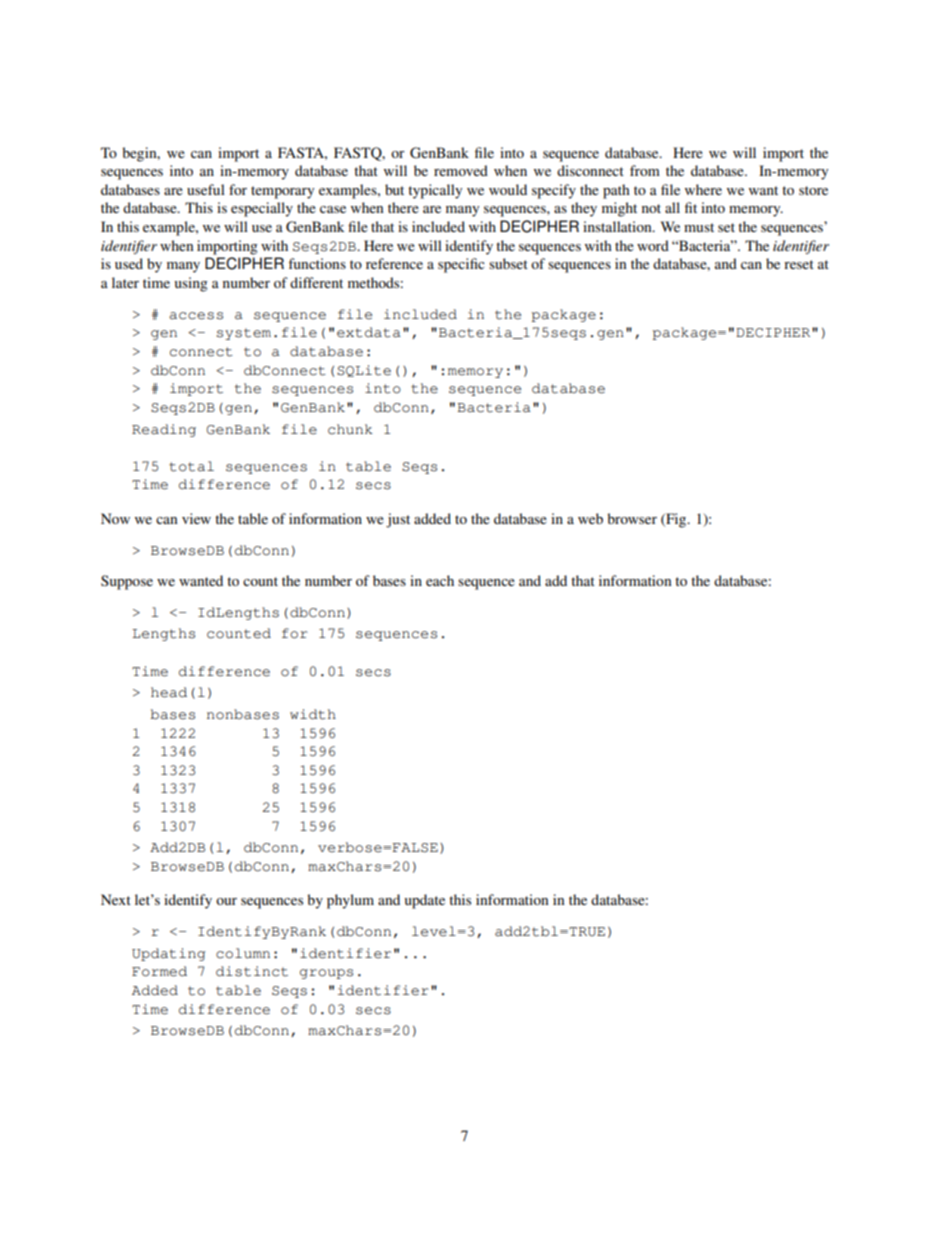 This screenshot has width=952, height=1233. What do you see at coordinates (440, 580) in the screenshot?
I see `each` at bounding box center [440, 580].
